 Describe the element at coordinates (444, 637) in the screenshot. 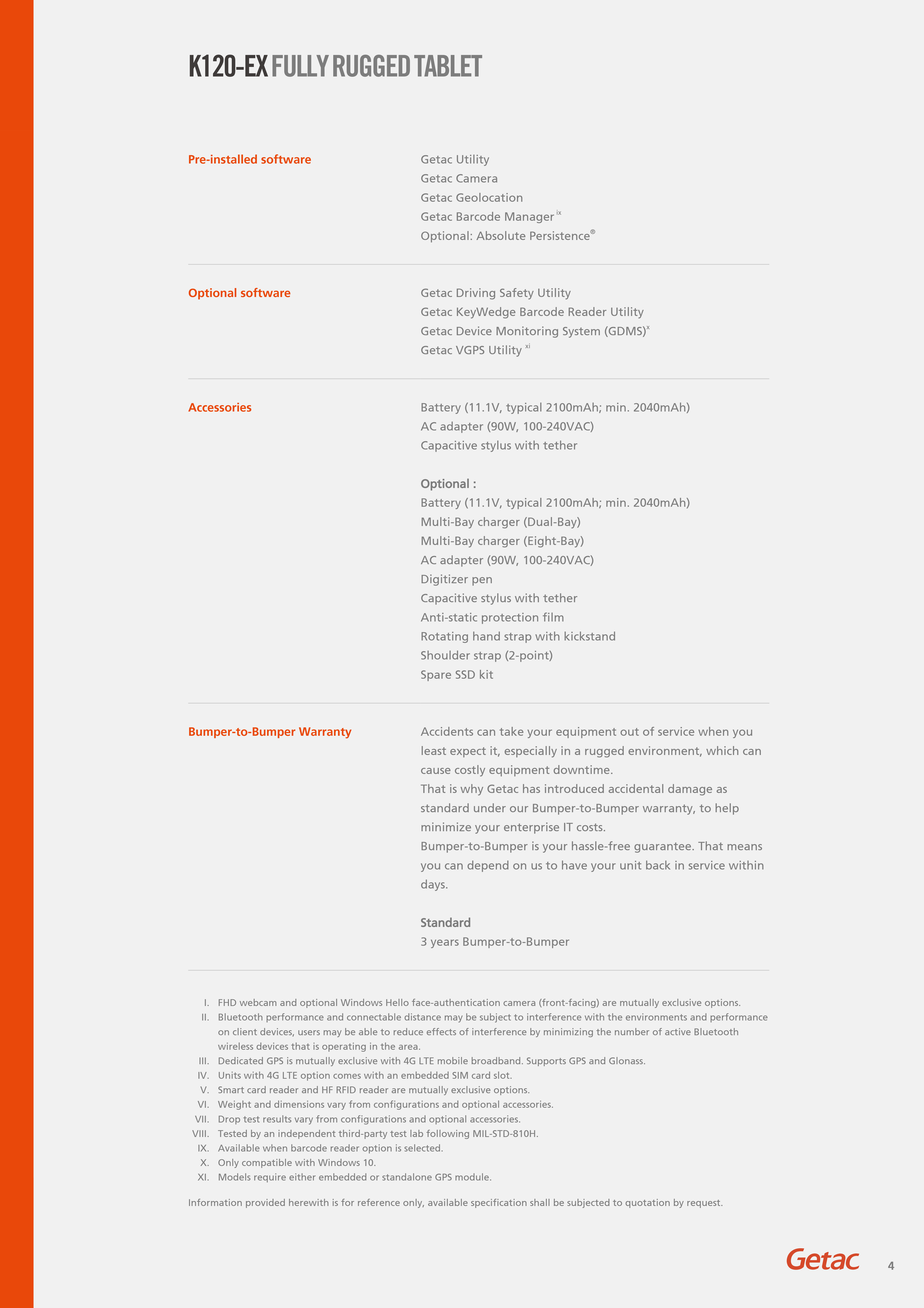

I see `Rotating` at that location.
